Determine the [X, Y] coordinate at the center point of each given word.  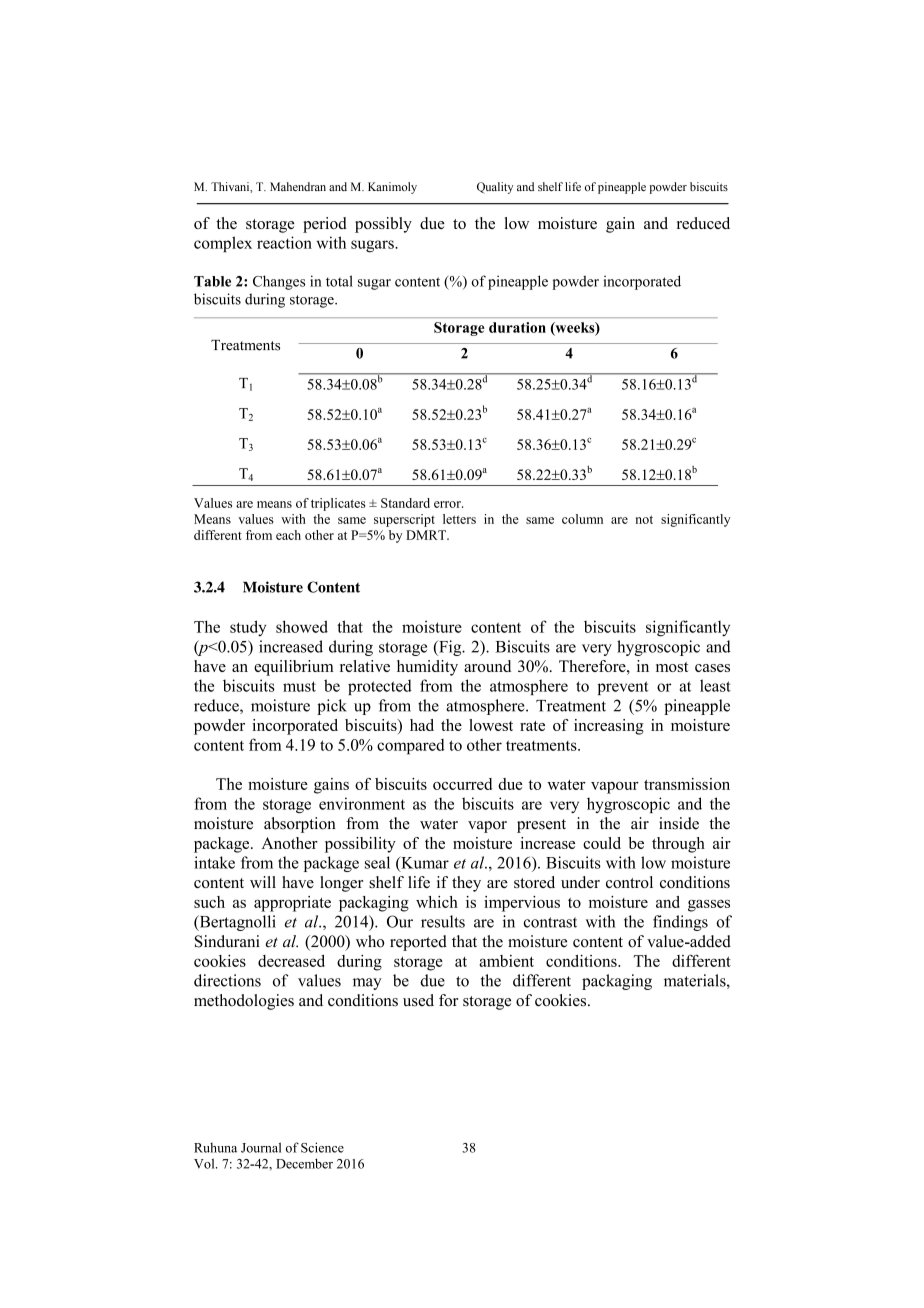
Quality [495, 188]
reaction [284, 242]
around [487, 666]
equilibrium [294, 668]
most [672, 667]
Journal [261, 1147]
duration [517, 327]
